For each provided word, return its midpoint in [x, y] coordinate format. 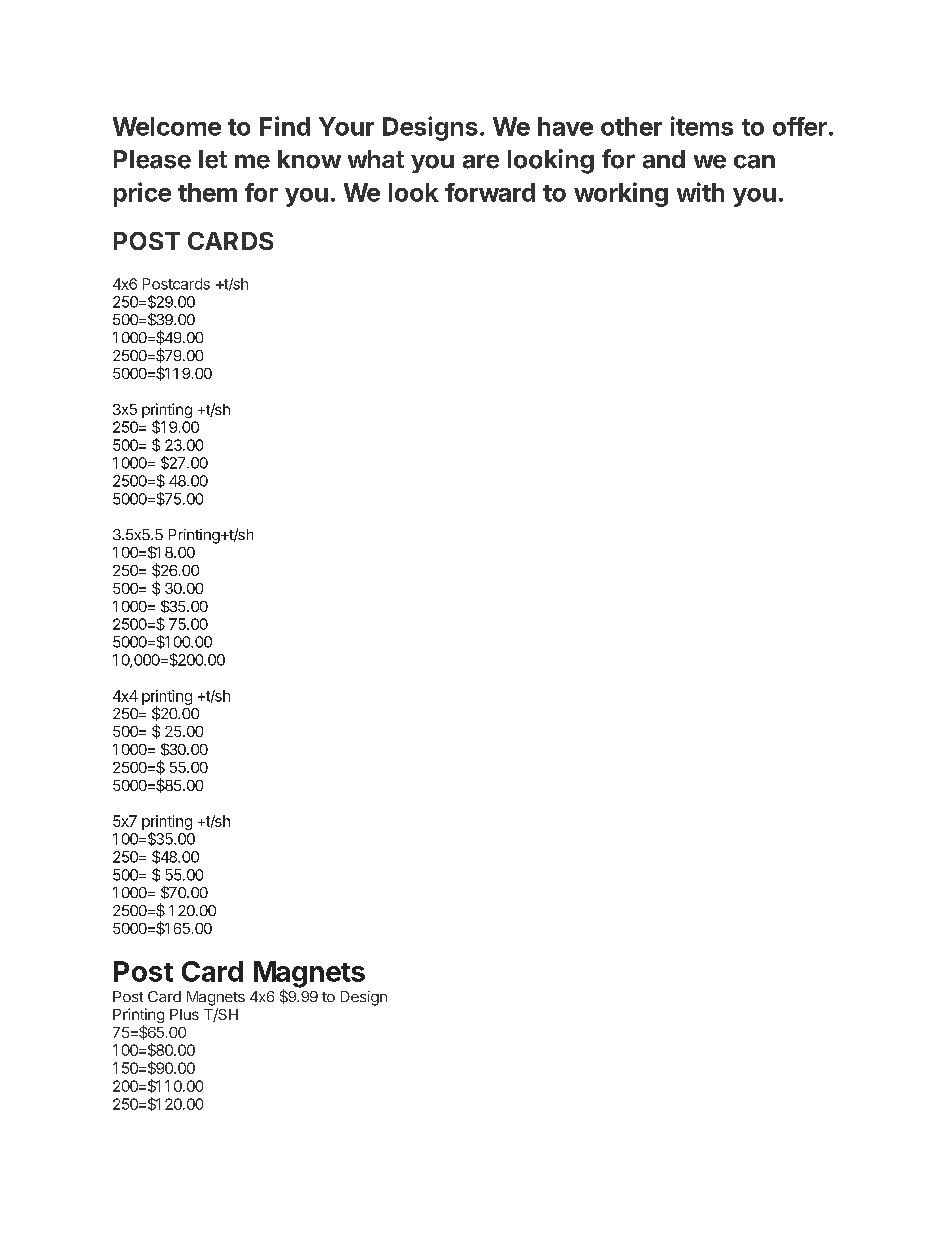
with [700, 192]
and [664, 159]
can [754, 162]
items [702, 126]
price [142, 194]
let [213, 159]
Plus [184, 1014]
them [207, 192]
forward [490, 192]
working [621, 194]
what [376, 159]
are [481, 161]
